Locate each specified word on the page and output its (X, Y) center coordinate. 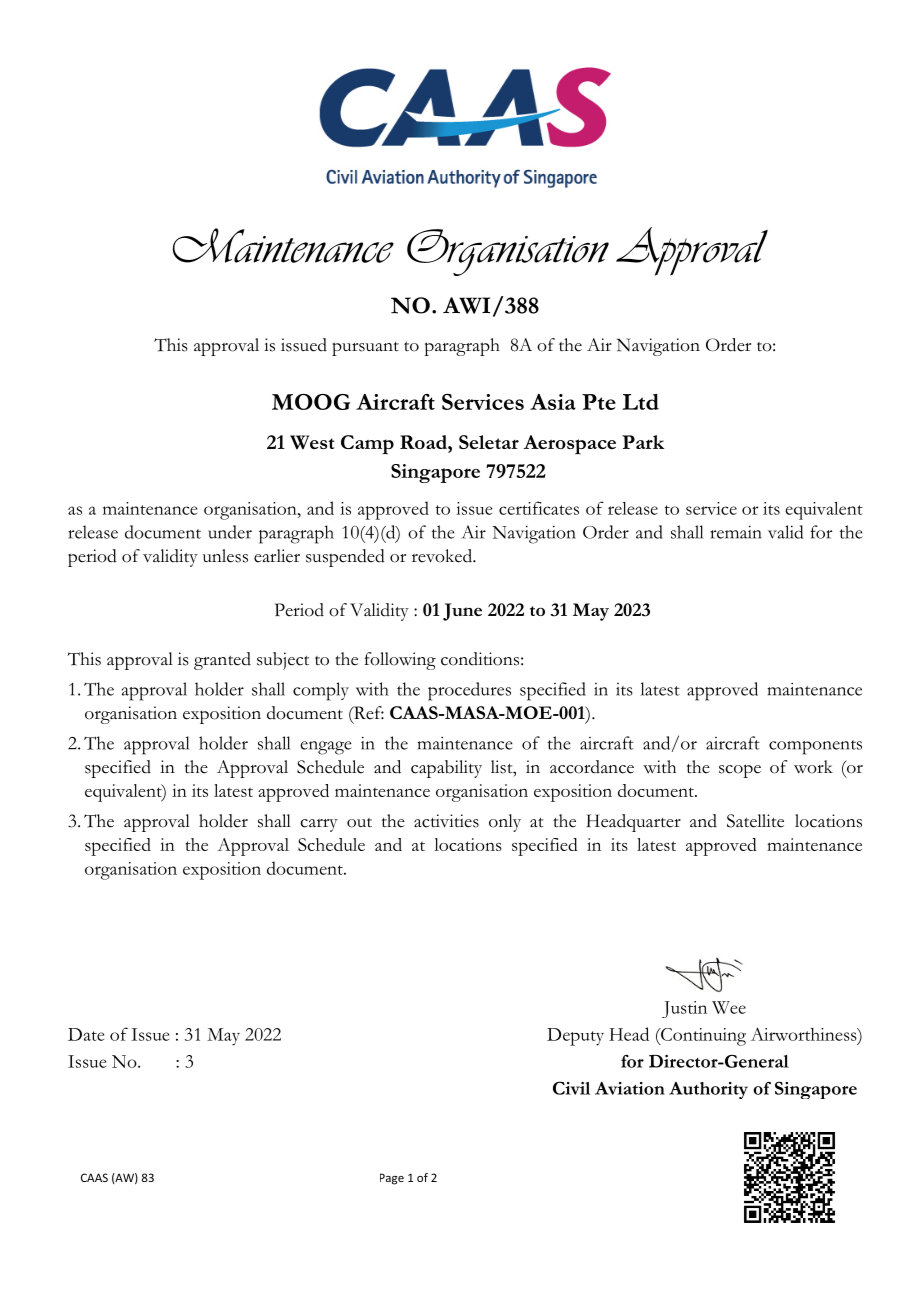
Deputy (575, 1037)
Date (86, 1034)
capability (446, 769)
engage (326, 748)
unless (225, 556)
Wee (729, 1007)
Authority (708, 1090)
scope (740, 771)
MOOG (311, 402)
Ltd (641, 402)
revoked (443, 556)
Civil (571, 1088)
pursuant (365, 349)
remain (736, 532)
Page (392, 1179)
